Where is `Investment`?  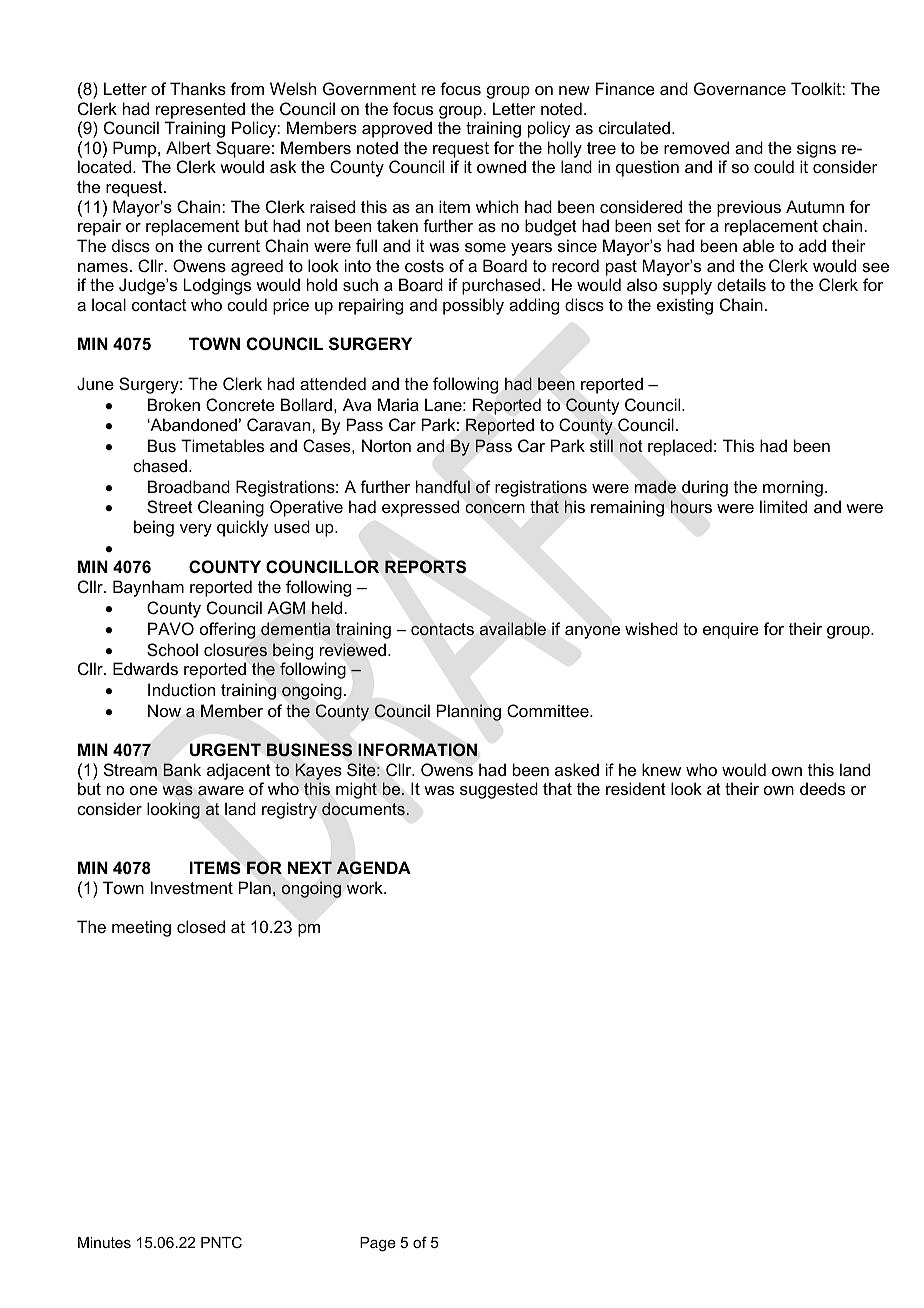
Investment is located at coordinates (192, 887).
